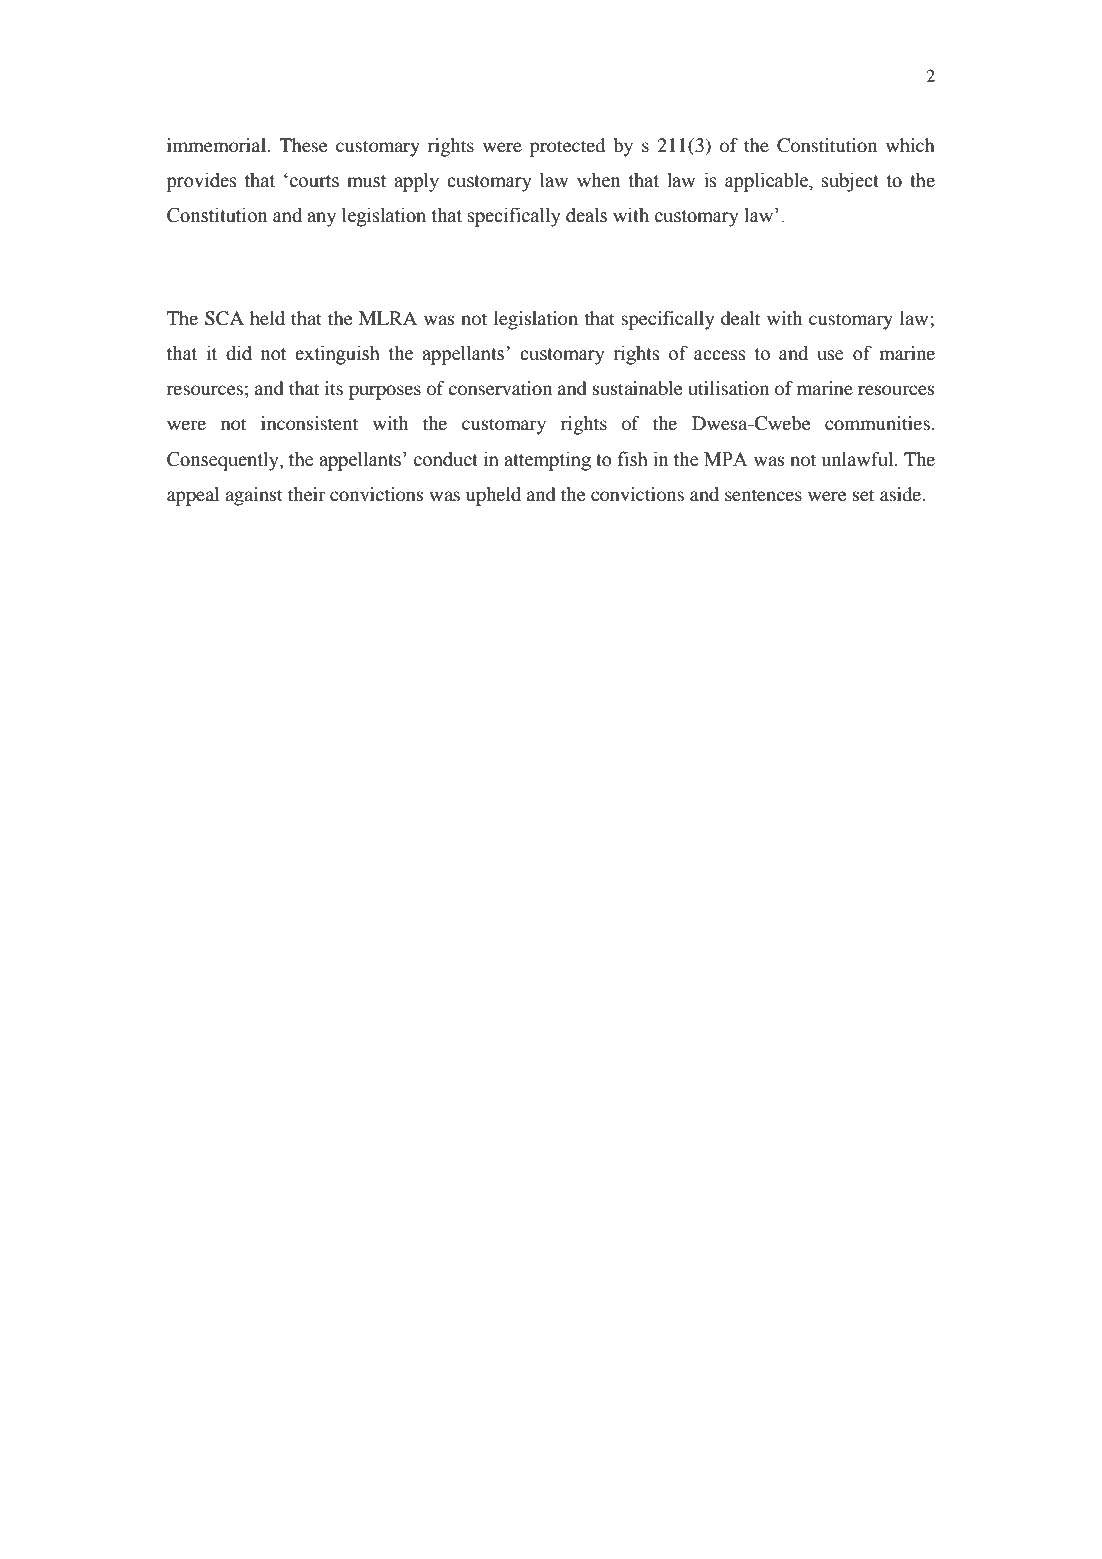 This page has width=1102, height=1559. Describe the element at coordinates (547, 461) in the page. I see `attempting` at that location.
